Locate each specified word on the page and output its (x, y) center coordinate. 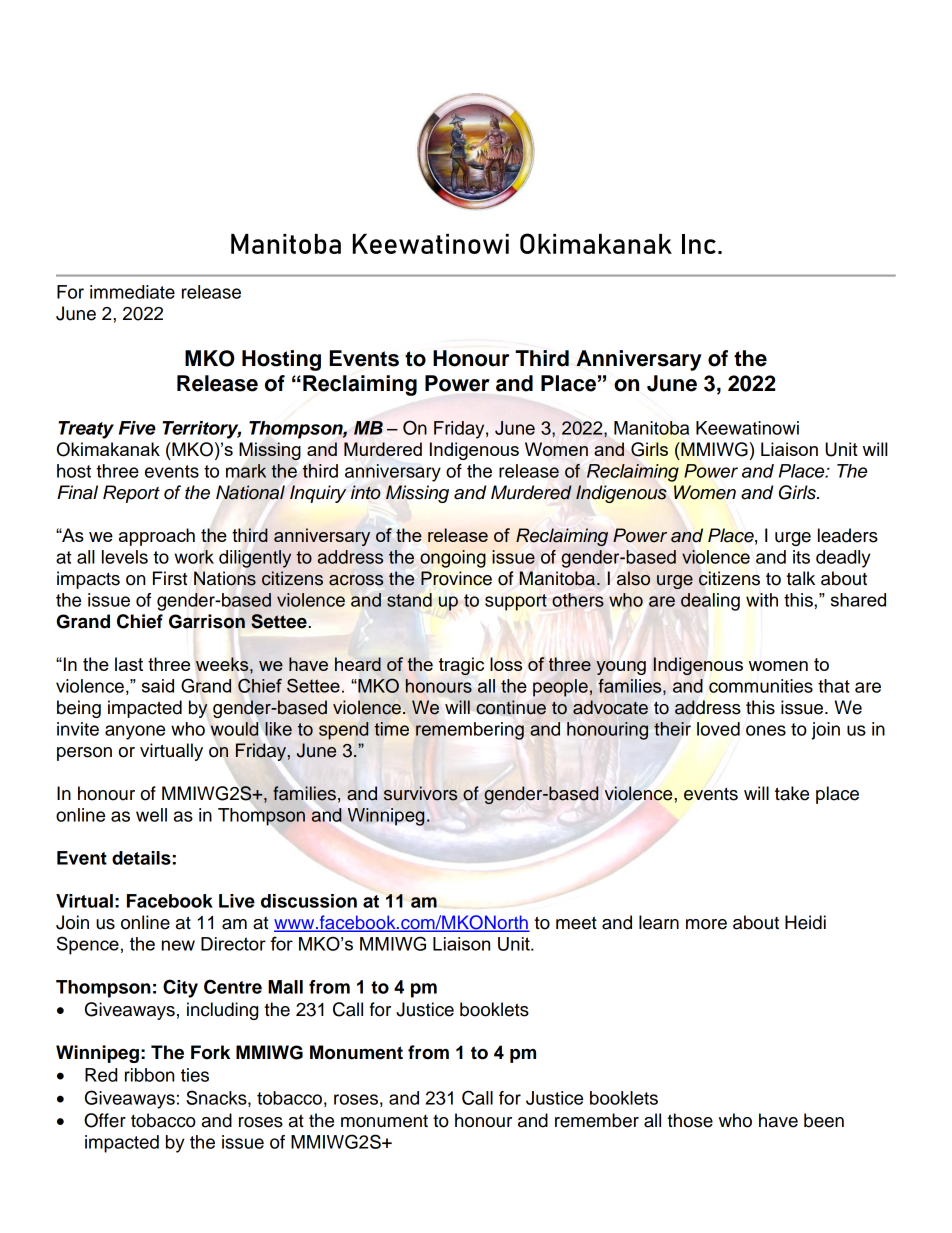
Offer (105, 1120)
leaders (848, 535)
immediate (132, 292)
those (690, 1120)
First (170, 578)
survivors (420, 793)
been (824, 1120)
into (366, 492)
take (792, 793)
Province (456, 578)
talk (800, 578)
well (151, 815)
